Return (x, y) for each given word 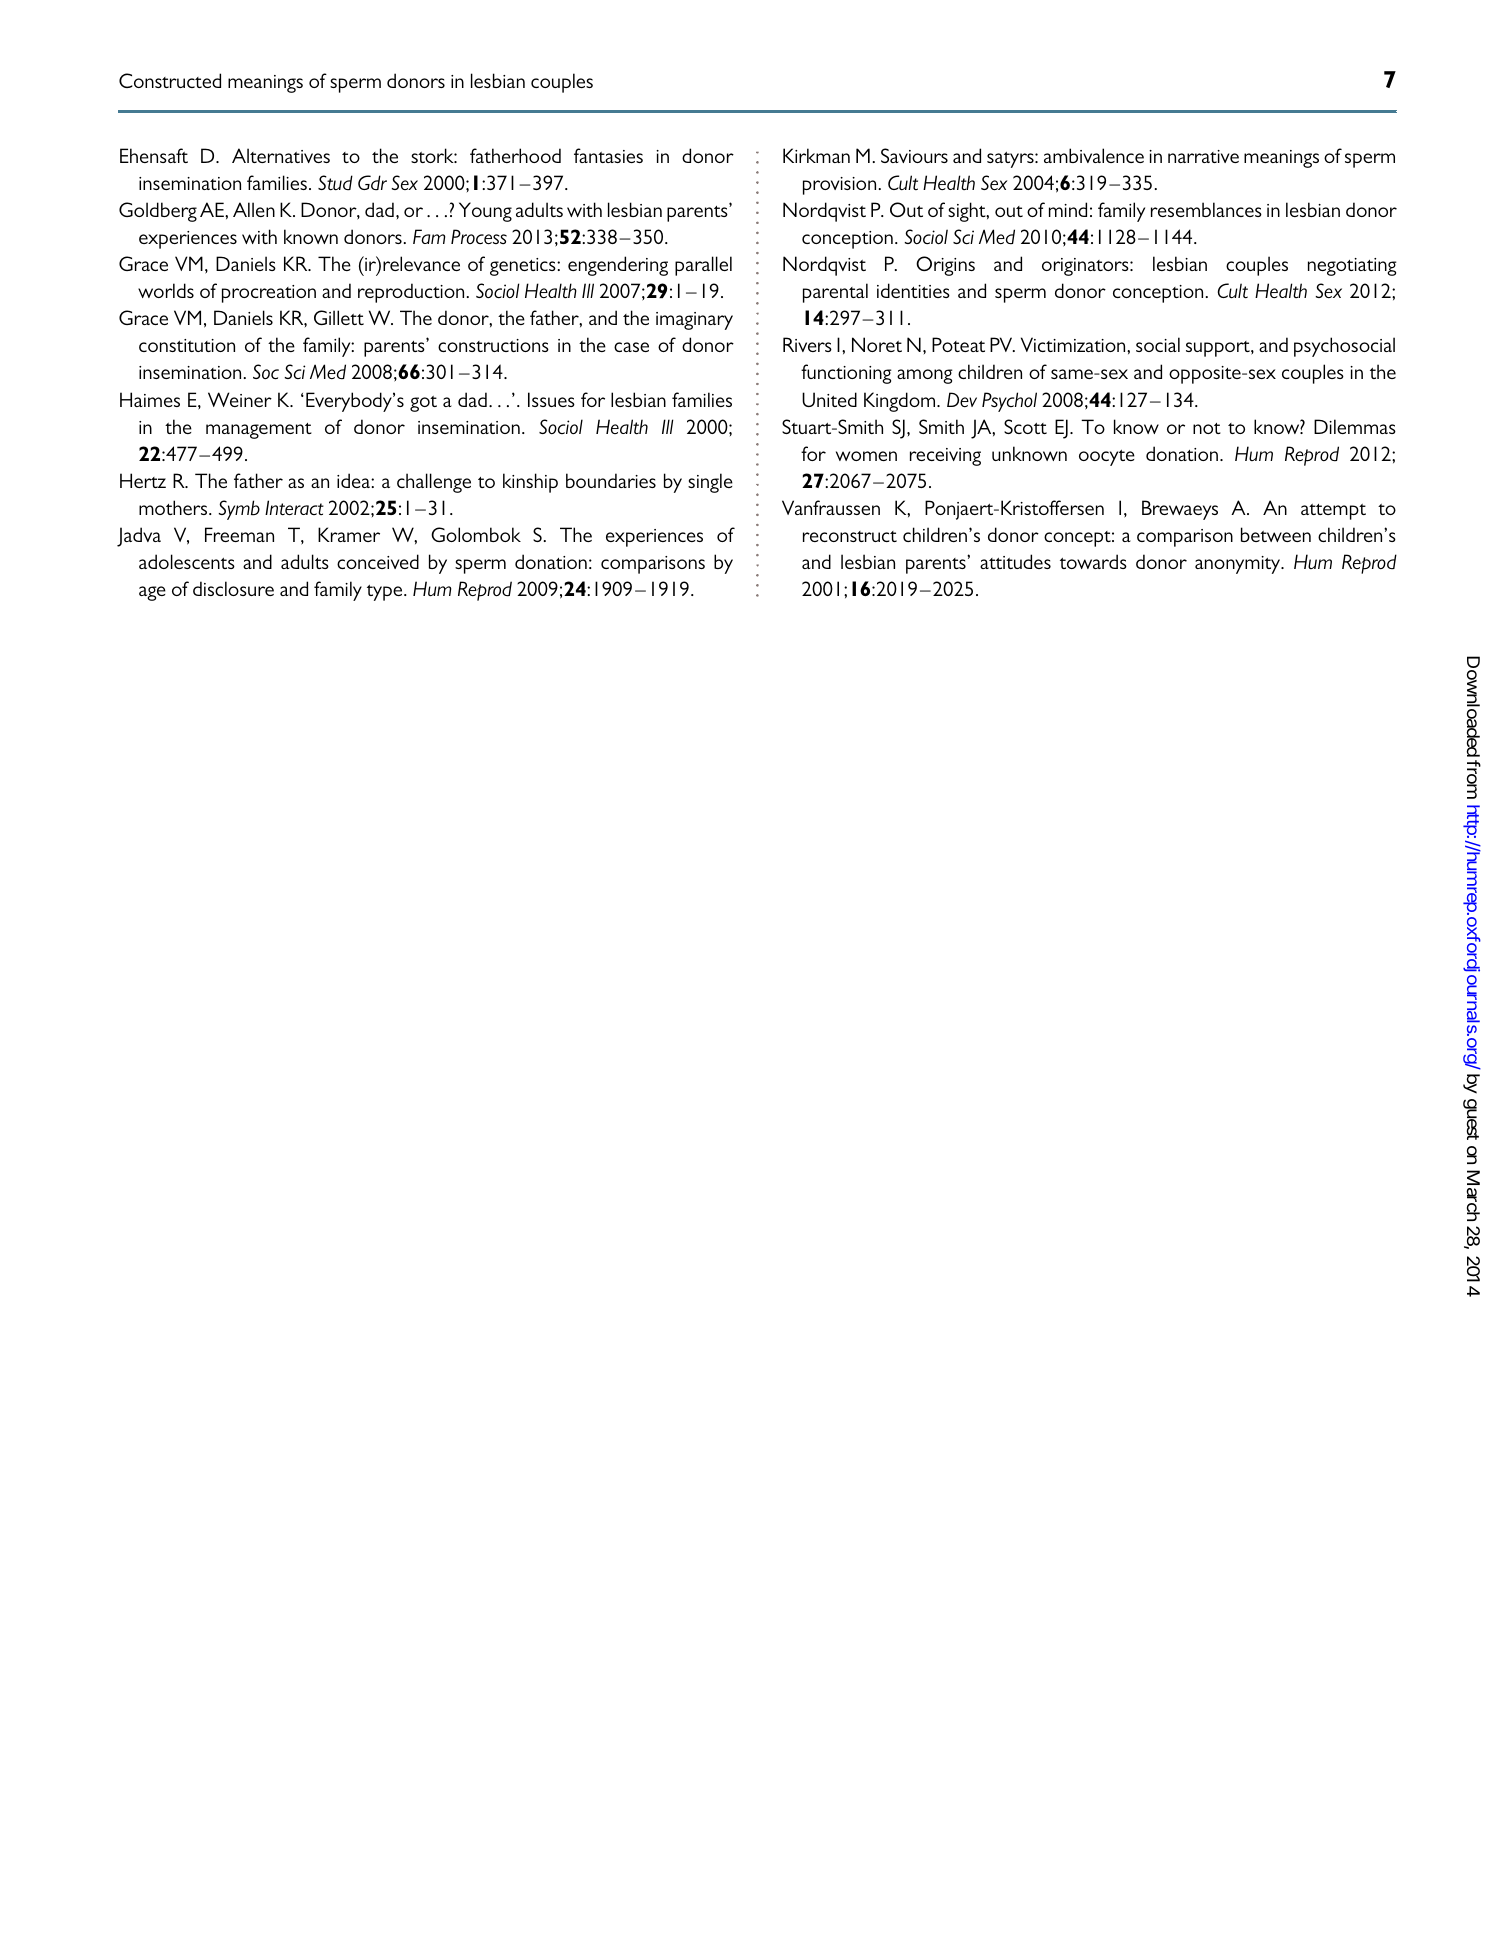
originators (1086, 267)
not (1207, 428)
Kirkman (816, 155)
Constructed (170, 80)
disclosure (233, 588)
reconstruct (850, 536)
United (829, 399)
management (259, 431)
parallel (703, 266)
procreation (269, 294)
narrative (1203, 156)
